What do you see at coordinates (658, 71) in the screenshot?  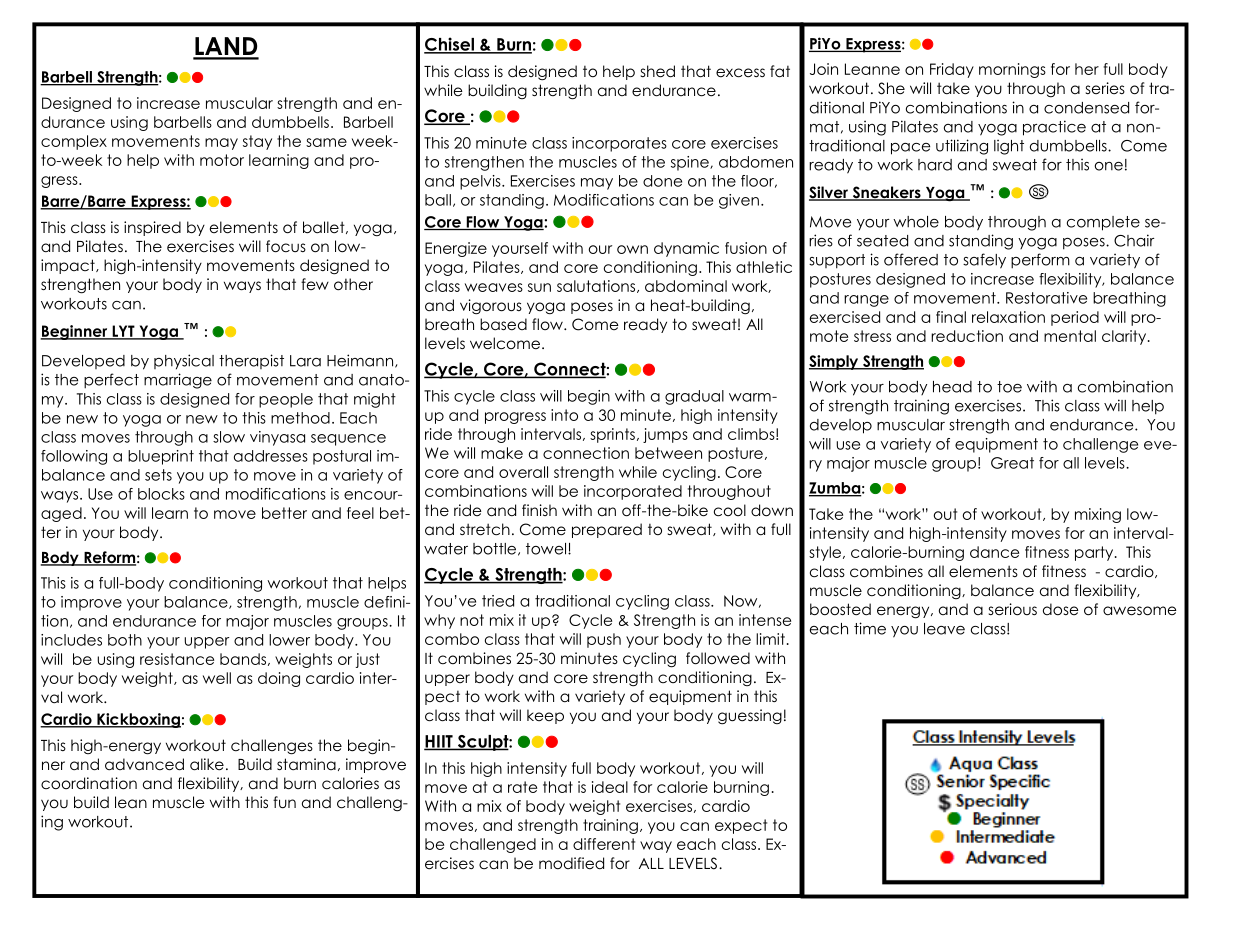 I see `shed` at bounding box center [658, 71].
